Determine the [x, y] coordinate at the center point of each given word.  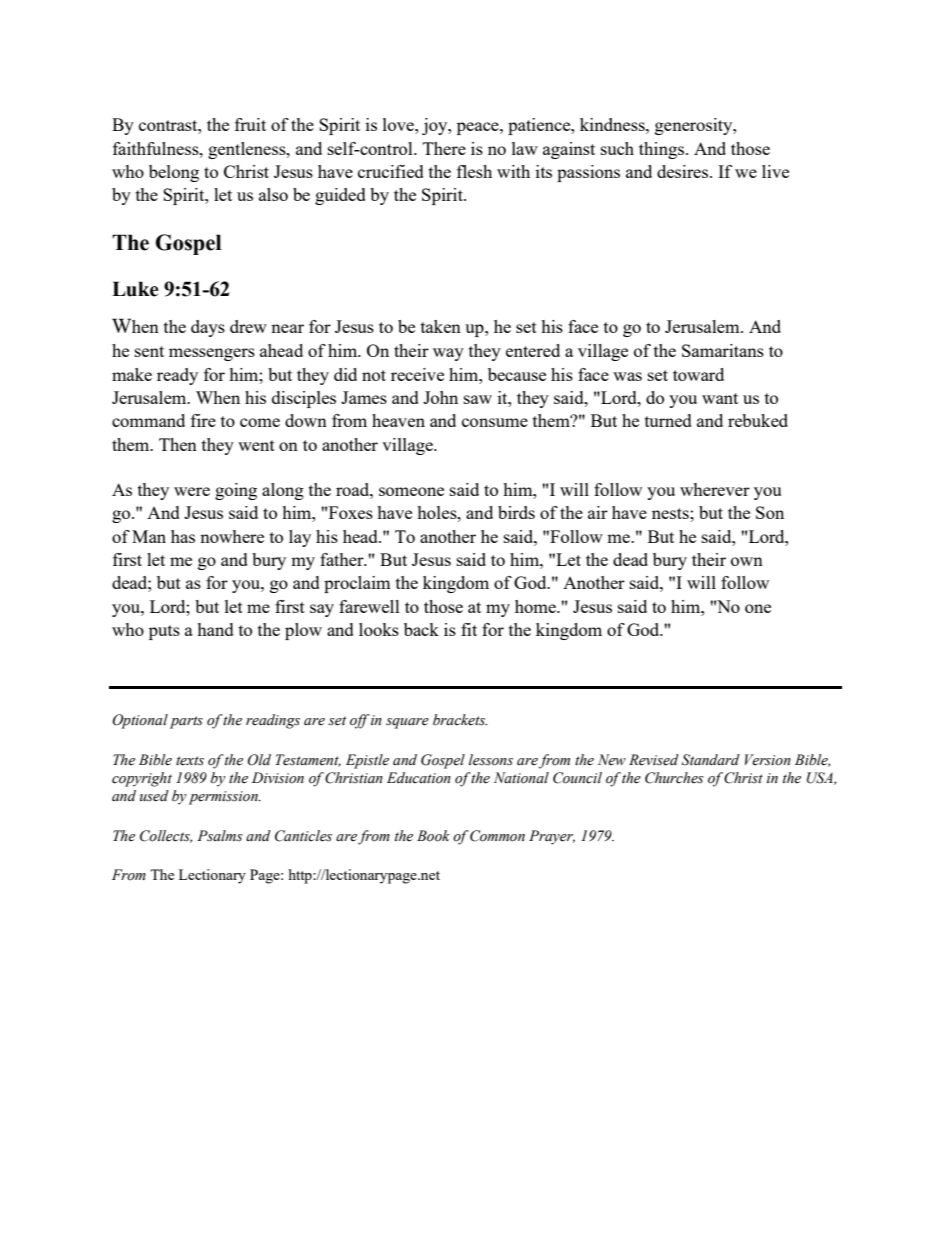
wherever [715, 489]
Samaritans [723, 350]
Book [433, 836]
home [536, 606]
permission [224, 798]
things [663, 150]
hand [215, 629]
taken [441, 326]
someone [411, 491]
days [208, 328]
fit [469, 629]
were [192, 491]
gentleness [248, 150]
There [444, 148]
